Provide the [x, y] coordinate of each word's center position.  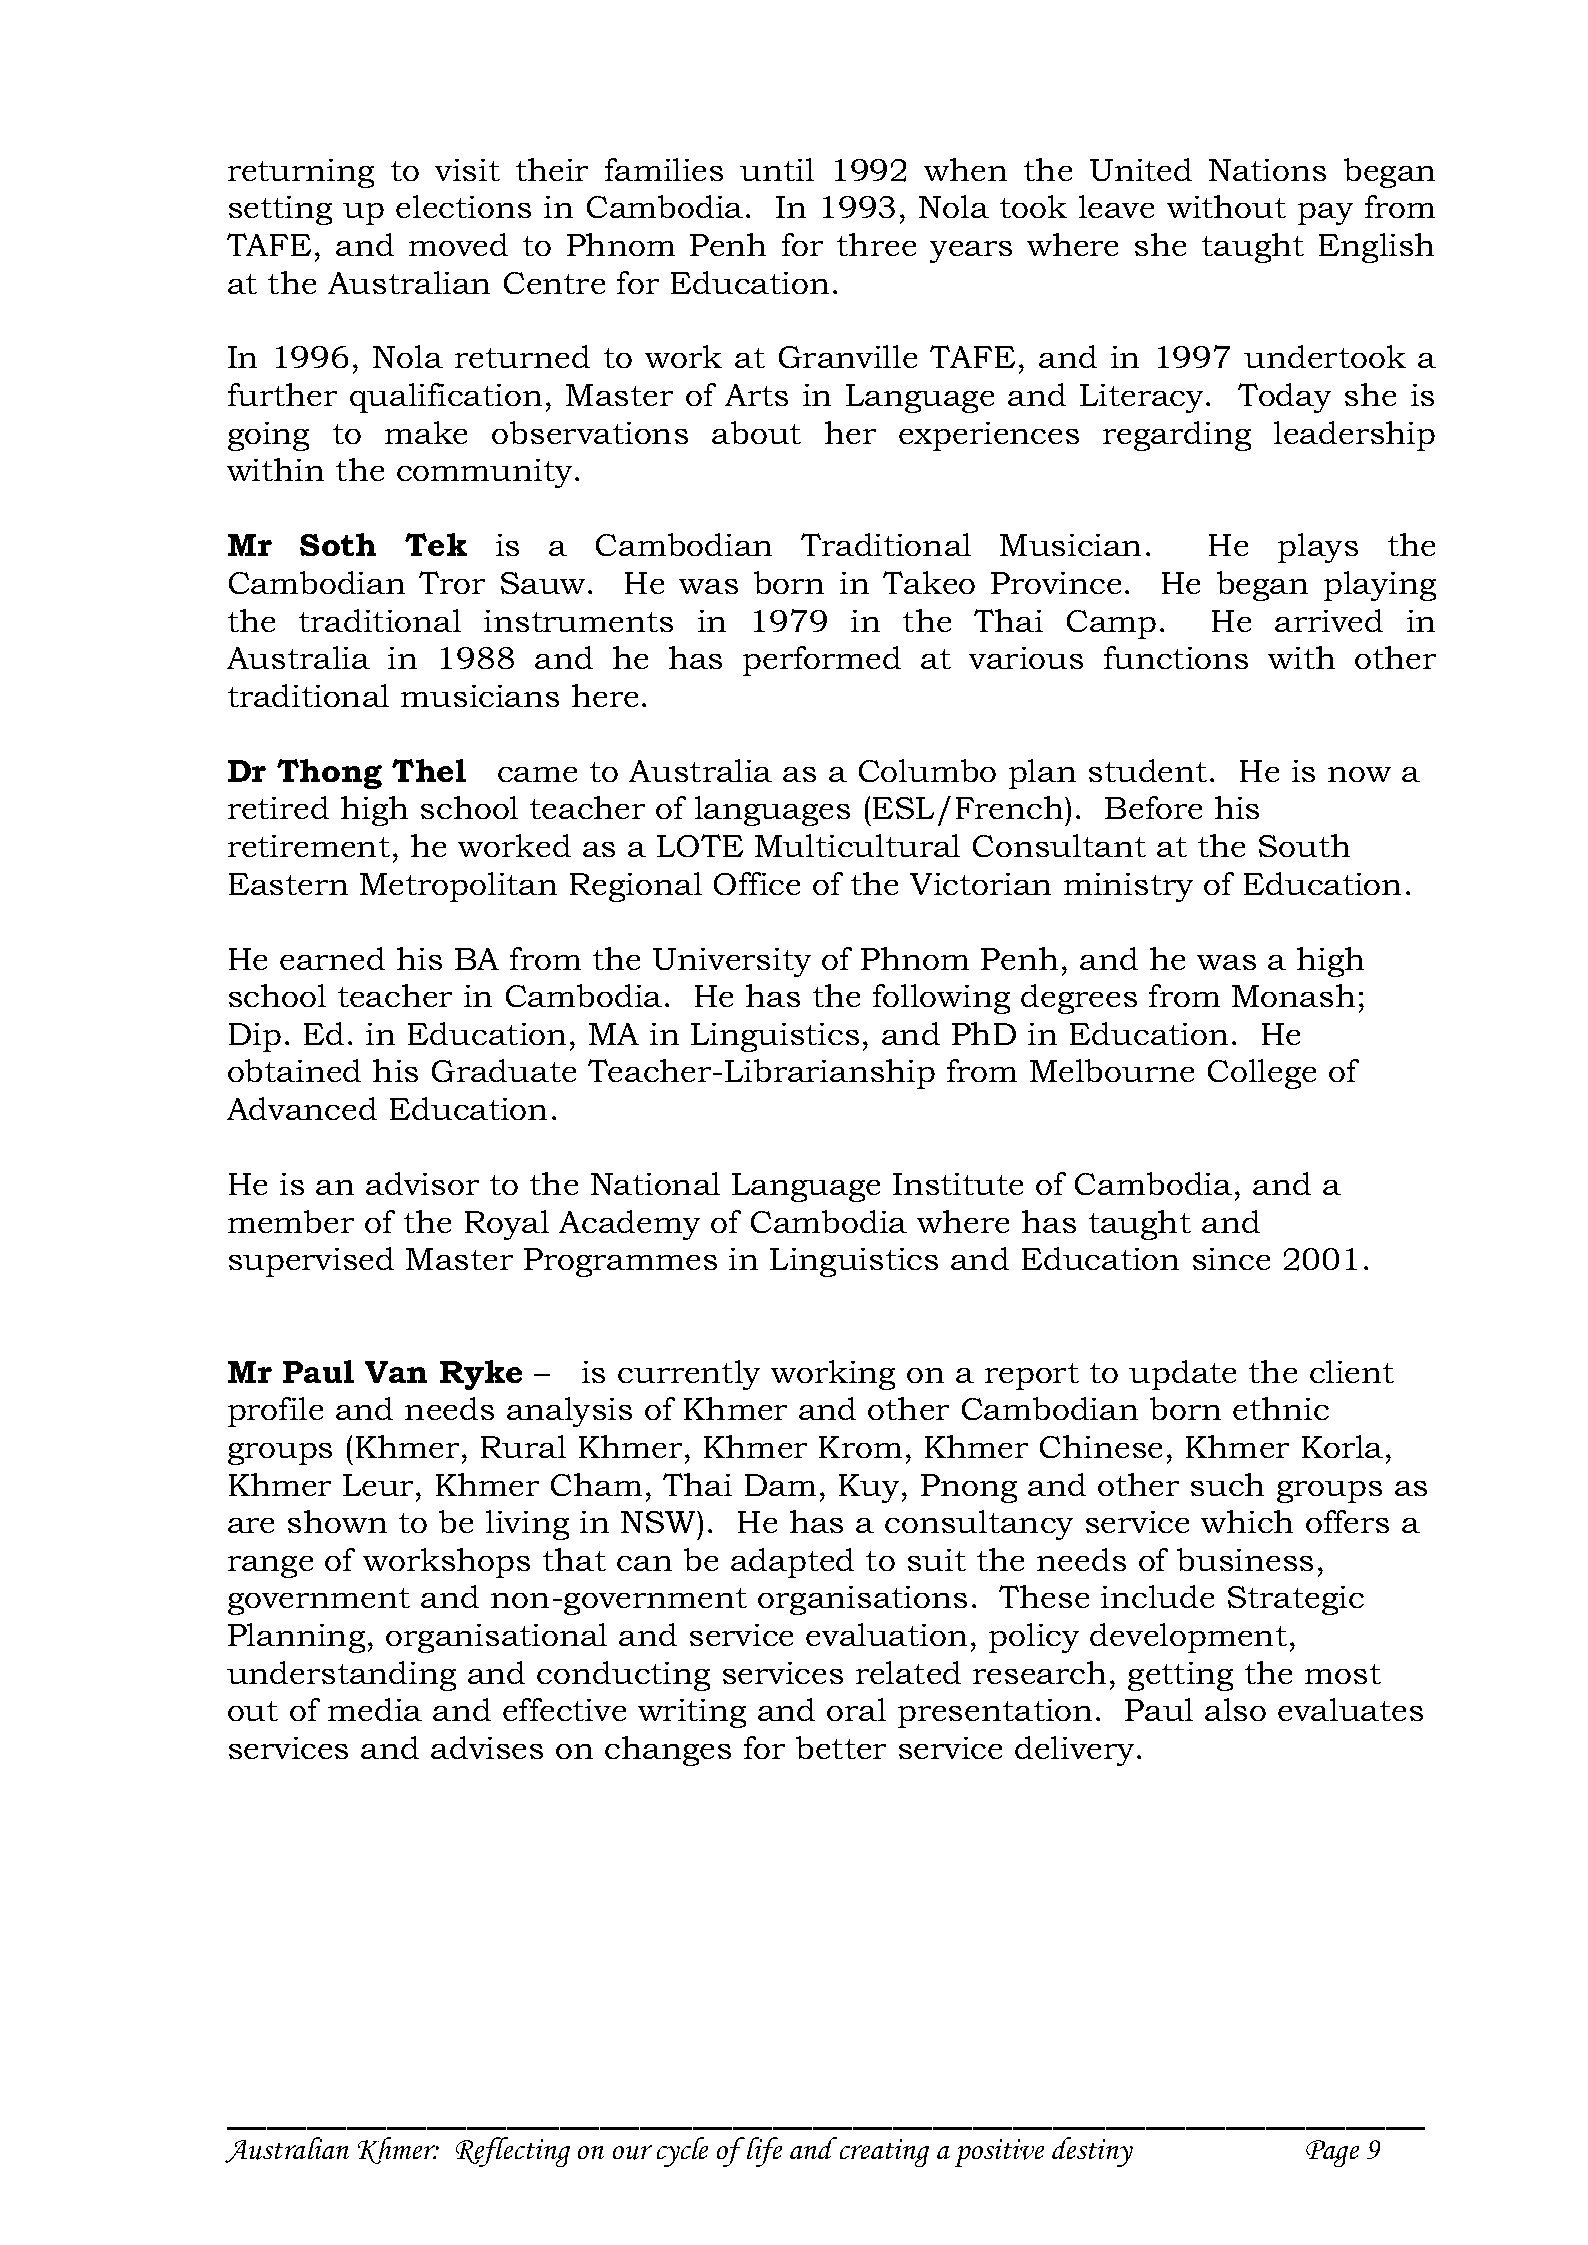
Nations [1267, 170]
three [876, 244]
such [1227, 1484]
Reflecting [513, 2152]
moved [458, 244]
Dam [780, 1485]
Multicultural [857, 845]
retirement [309, 846]
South [1304, 845]
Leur [378, 1485]
